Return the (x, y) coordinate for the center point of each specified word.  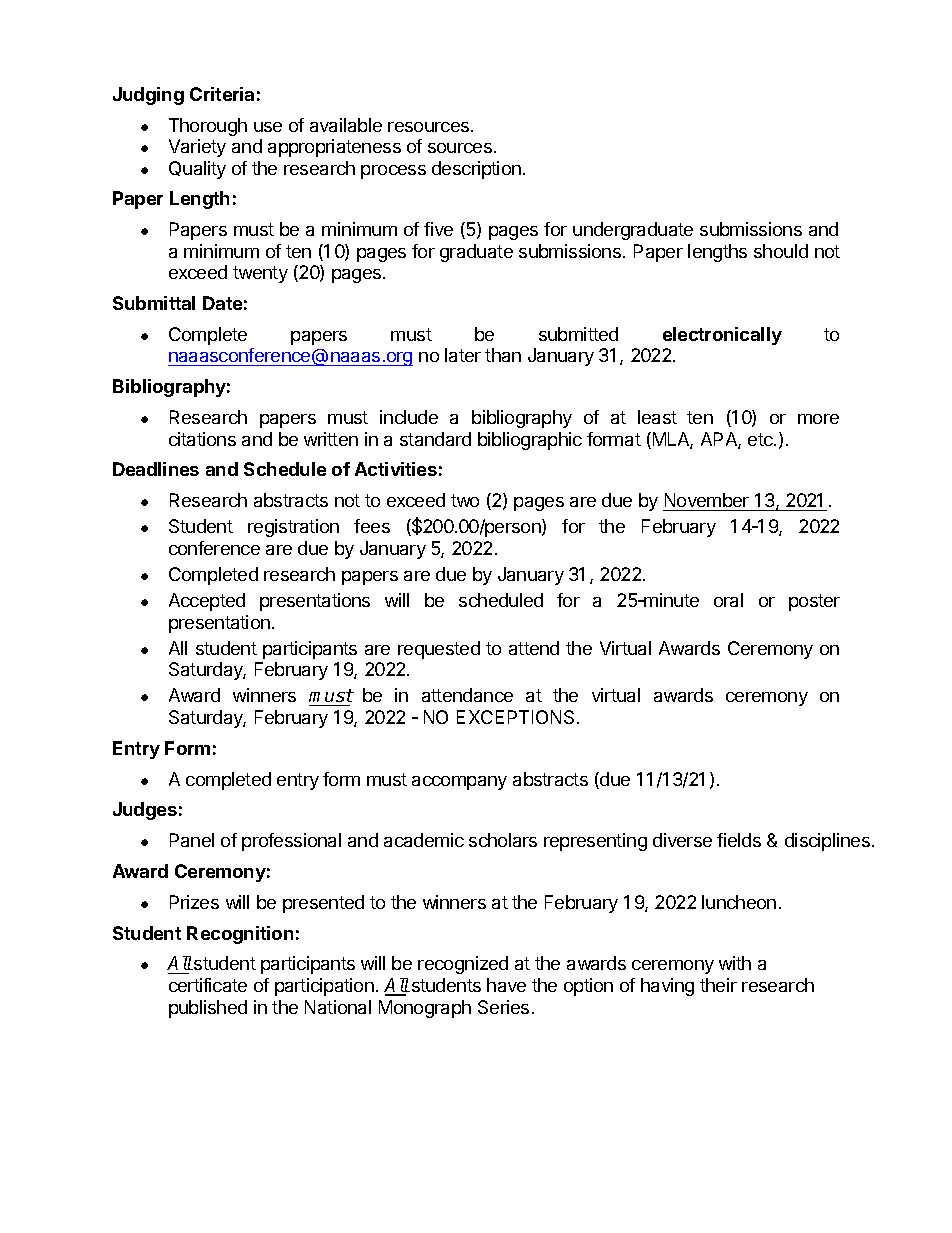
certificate (208, 985)
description (476, 170)
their (718, 985)
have (506, 985)
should (781, 251)
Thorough (208, 127)
